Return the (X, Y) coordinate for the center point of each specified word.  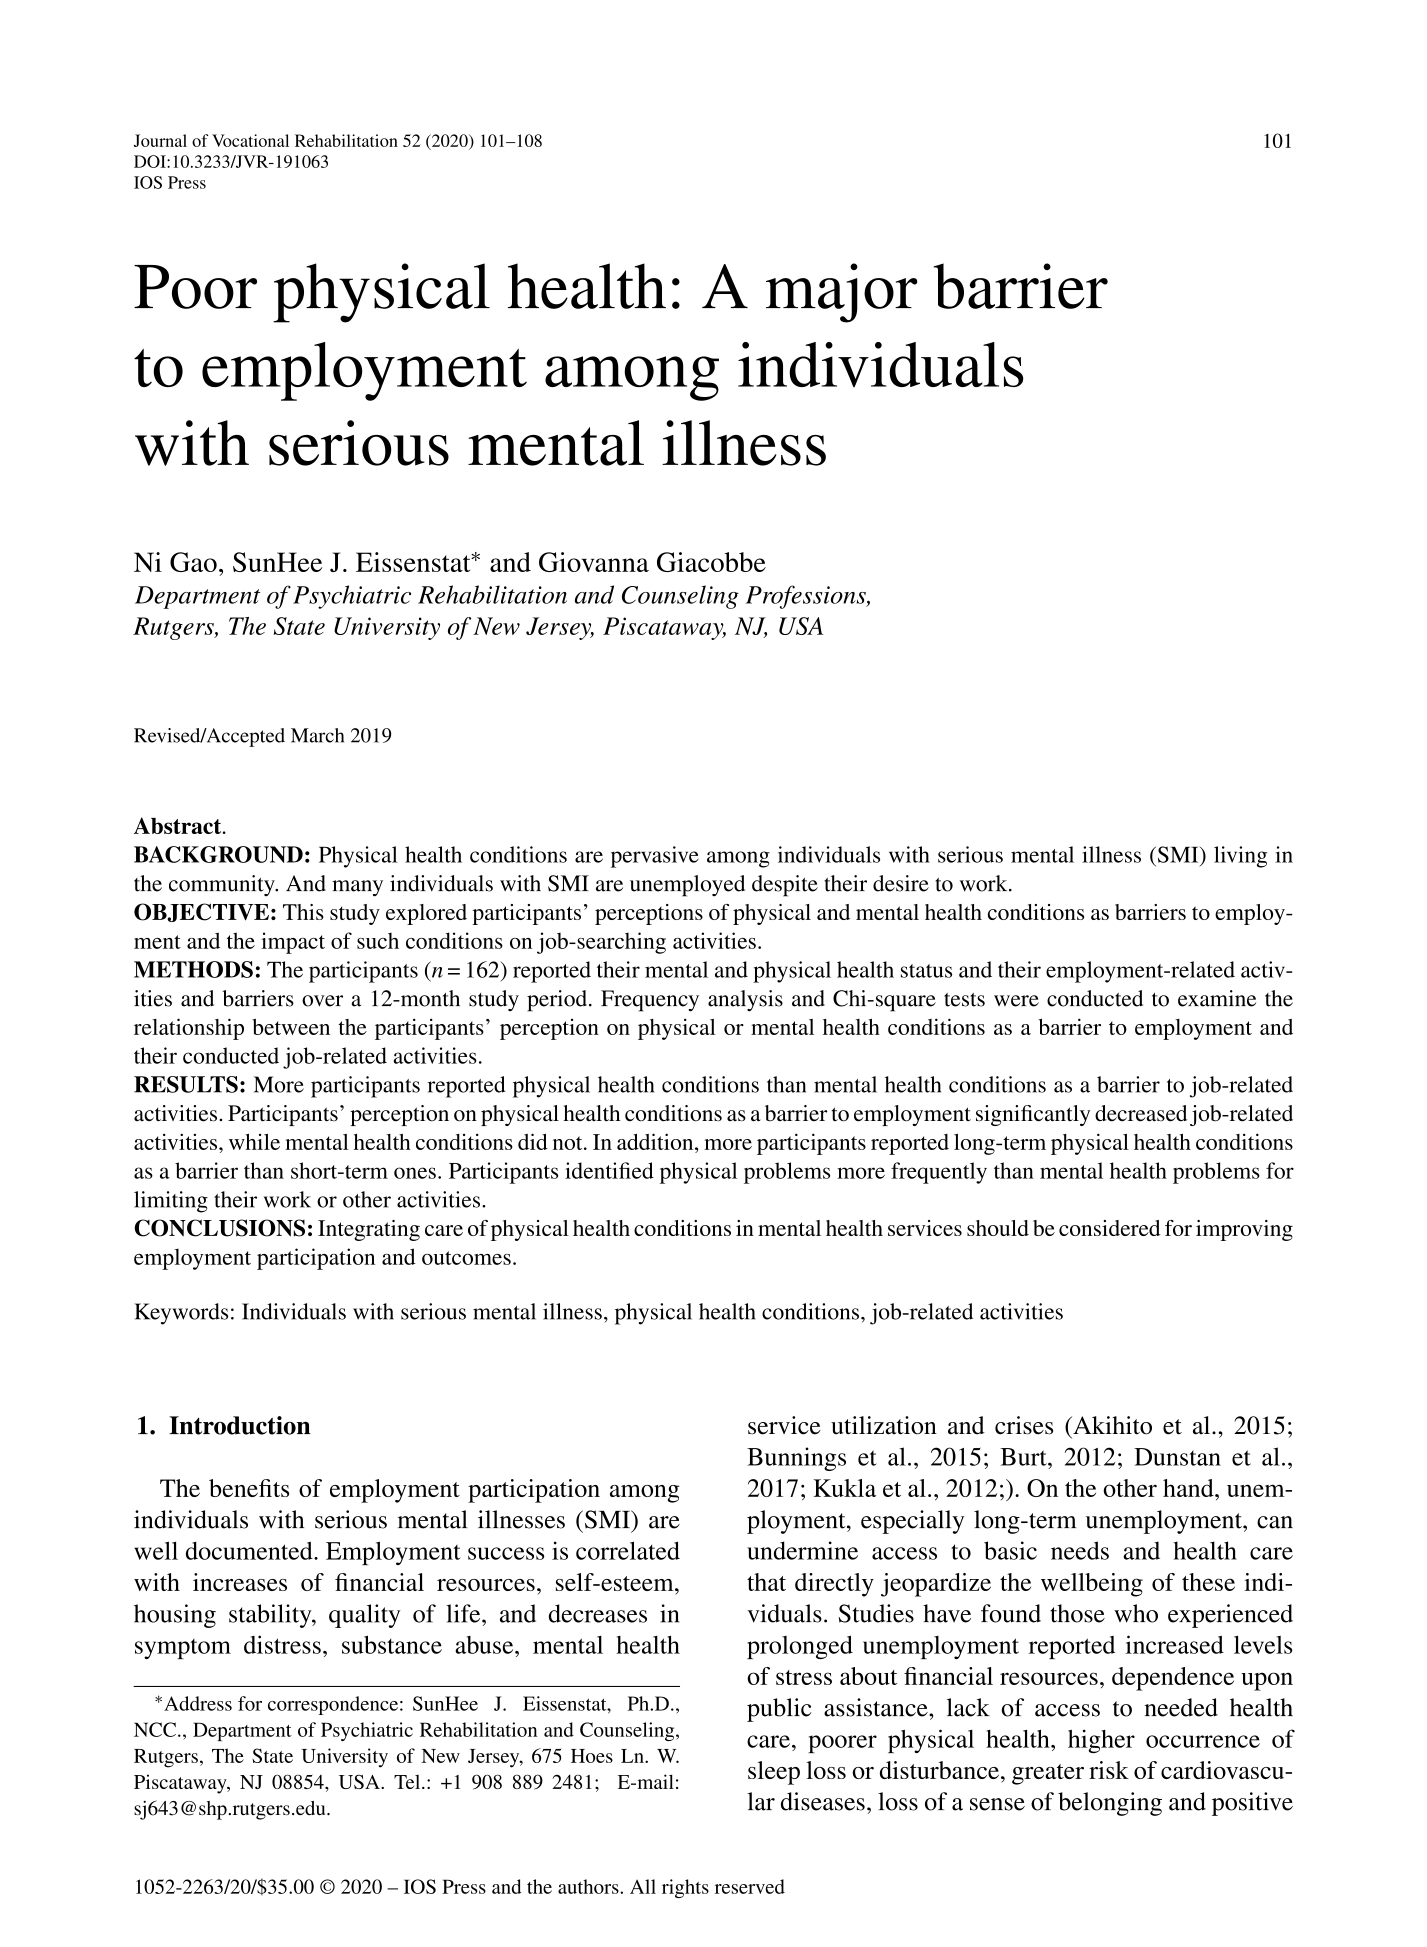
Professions (807, 597)
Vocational (250, 140)
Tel (408, 1782)
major (842, 293)
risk (1109, 1770)
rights (685, 1888)
